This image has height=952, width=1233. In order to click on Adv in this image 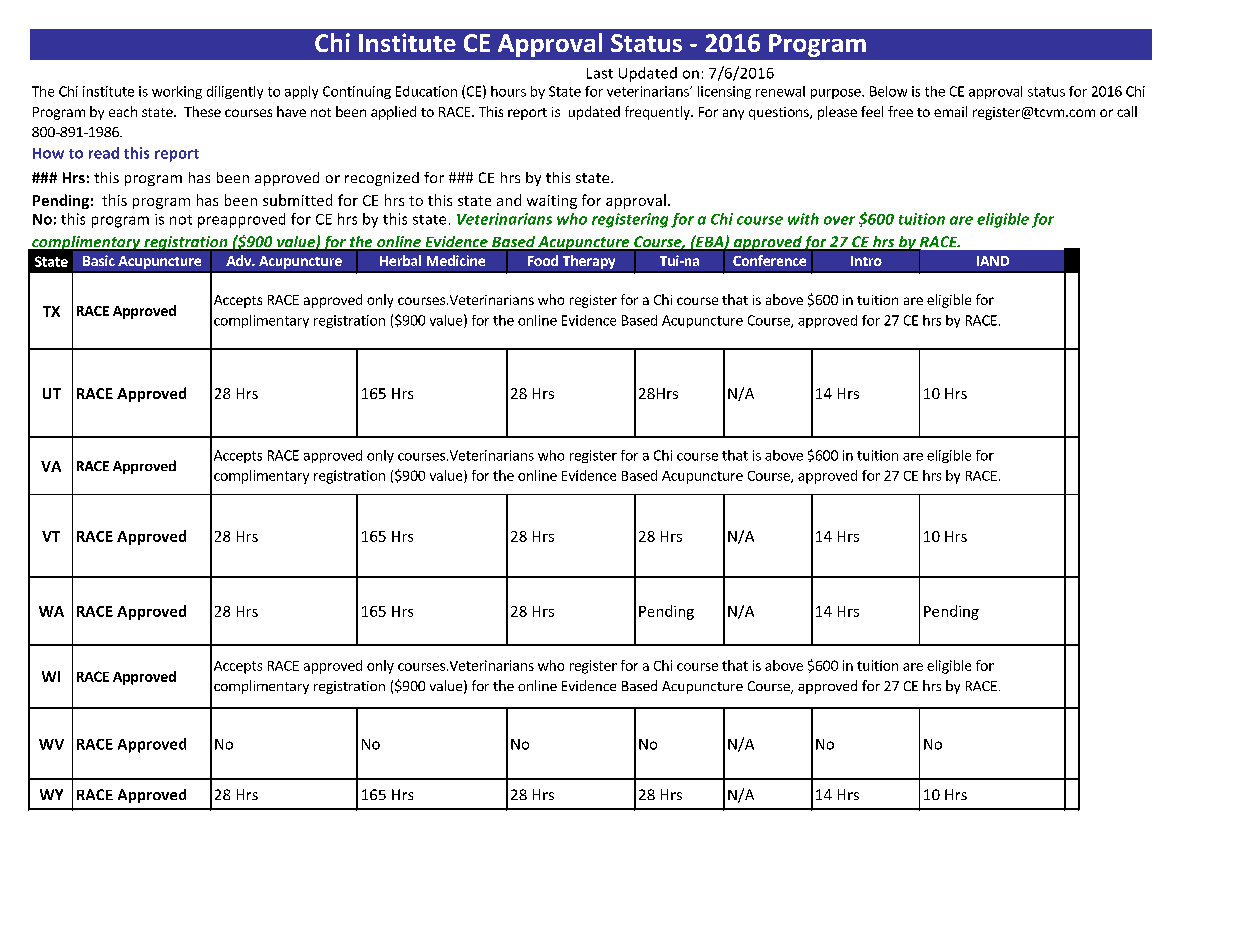, I will do `click(240, 260)`.
